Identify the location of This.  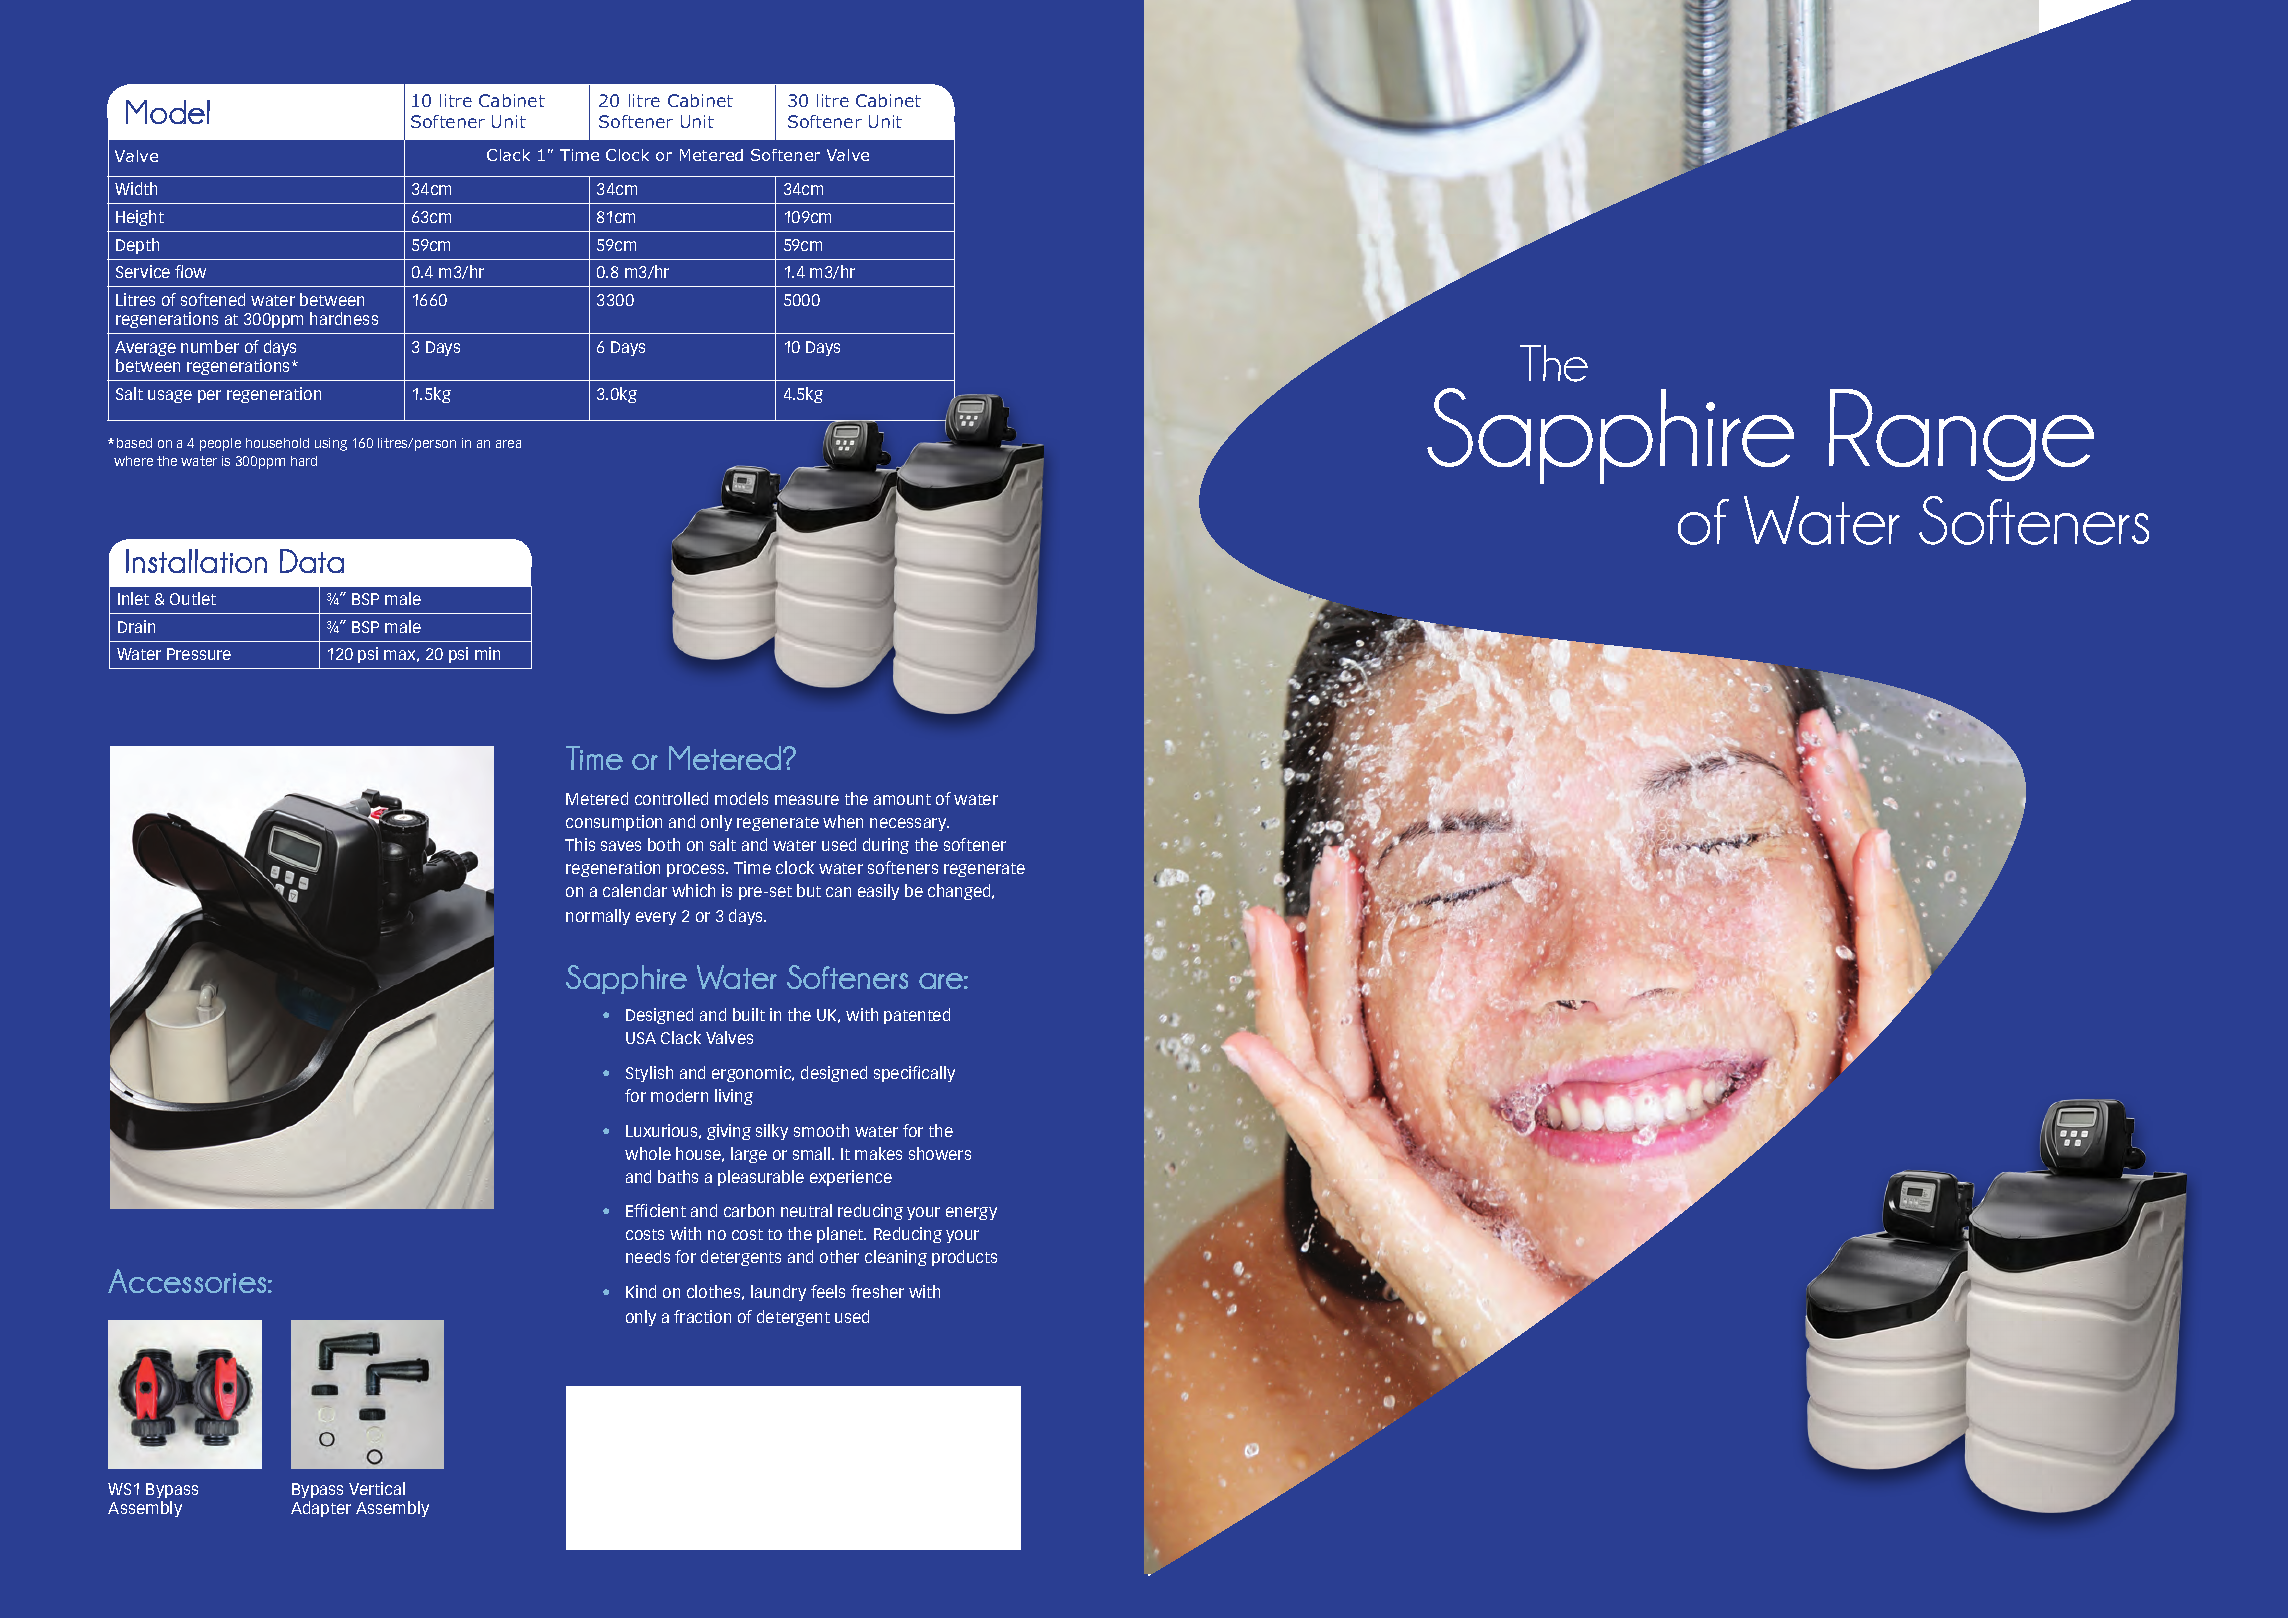
(580, 844).
